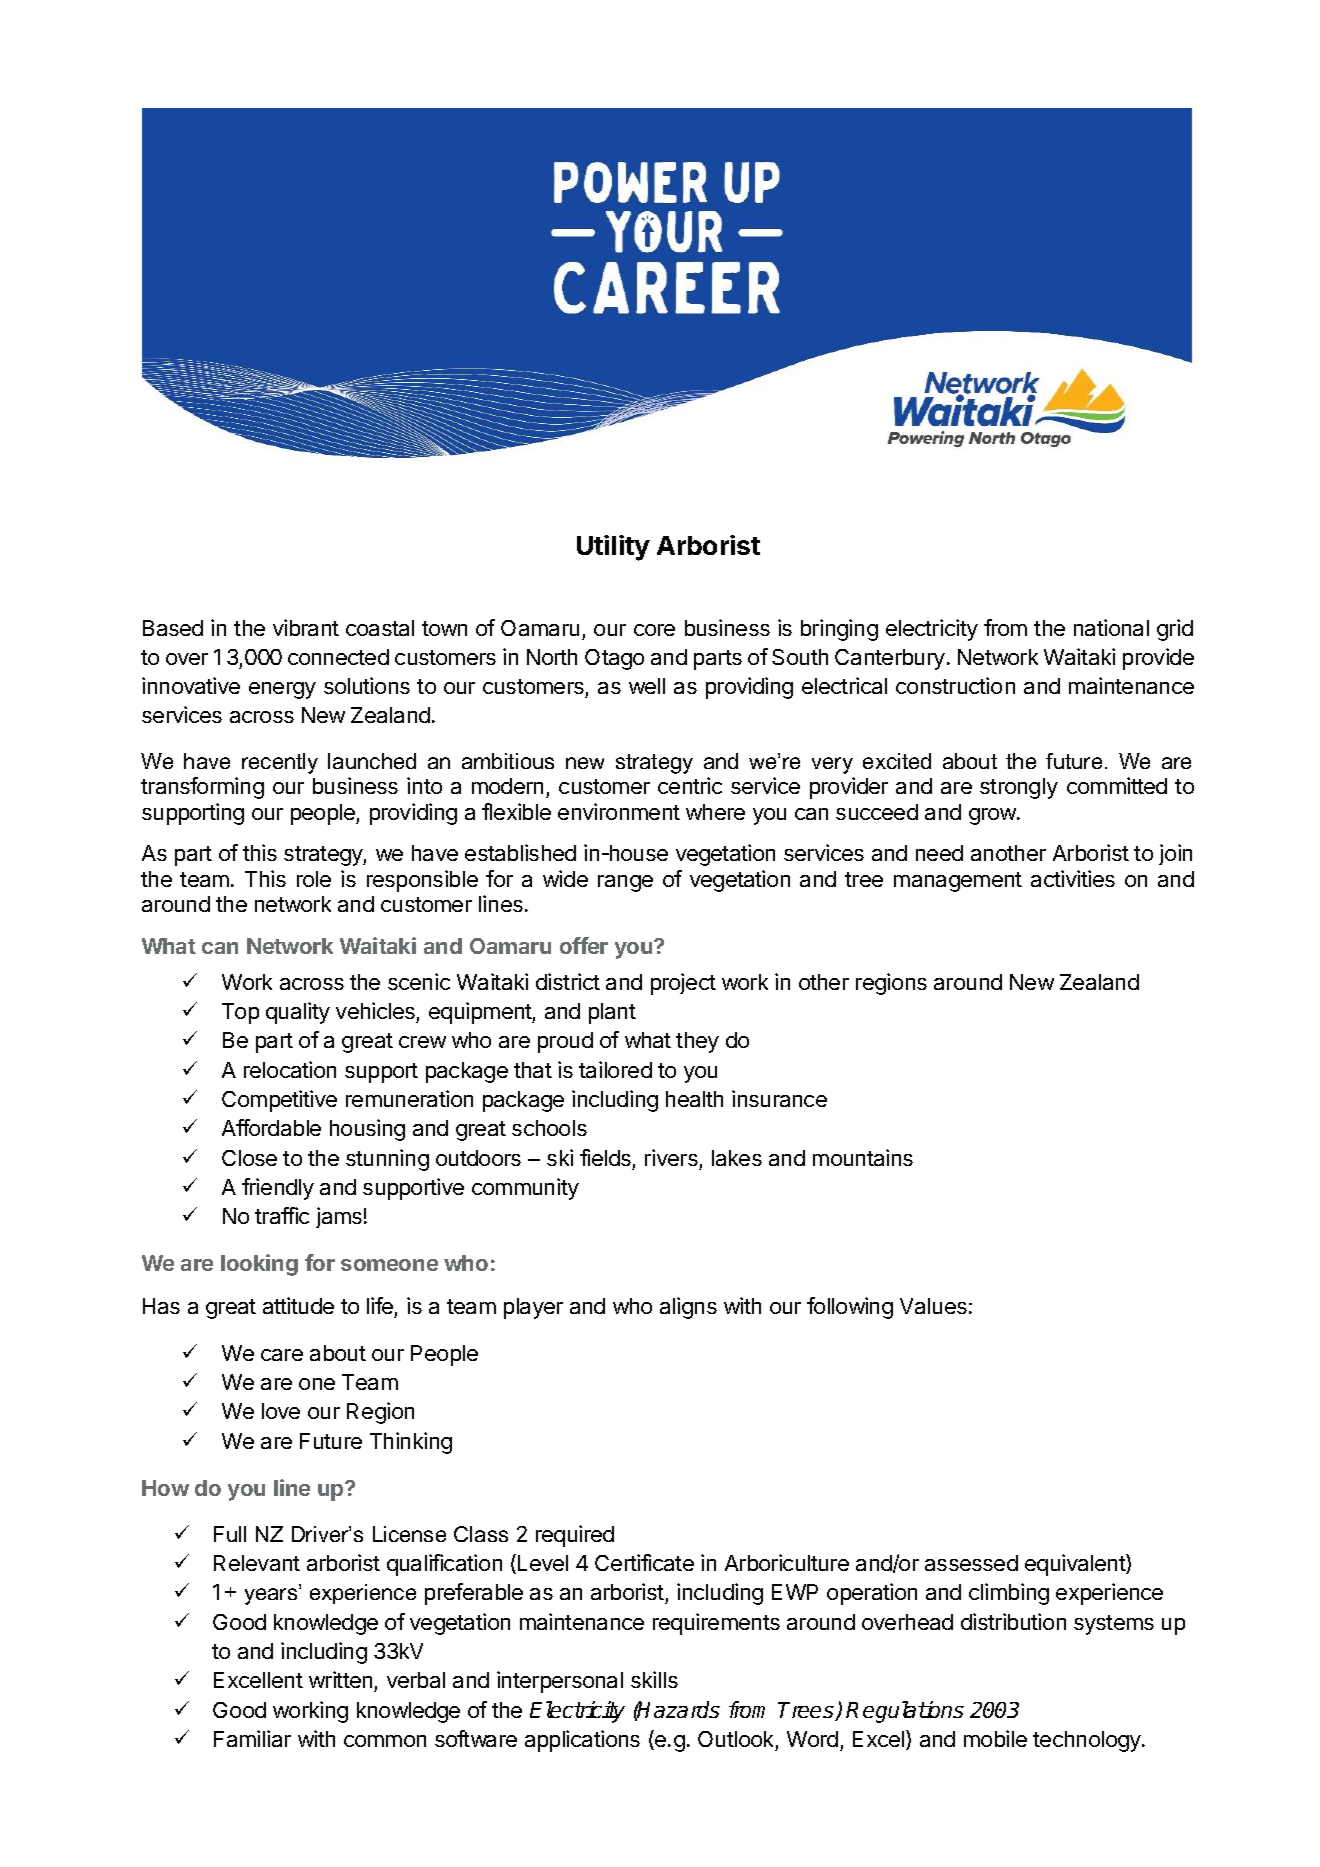 This screenshot has height=1867, width=1320. What do you see at coordinates (1111, 627) in the screenshot?
I see `national` at bounding box center [1111, 627].
